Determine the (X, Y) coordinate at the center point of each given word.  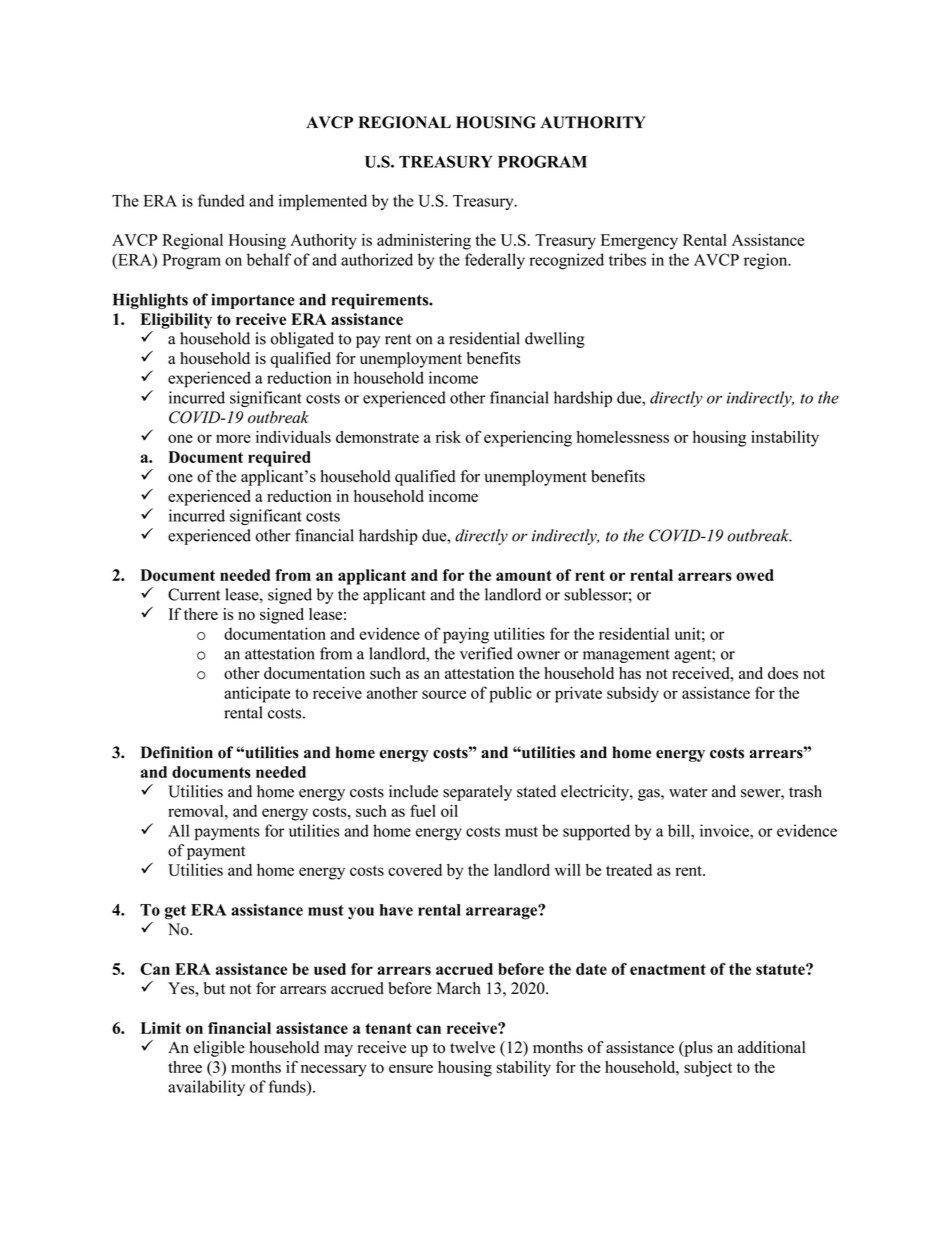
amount (524, 575)
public (510, 694)
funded (221, 200)
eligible (219, 1049)
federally (495, 261)
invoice (725, 830)
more (233, 438)
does (783, 673)
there (201, 614)
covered (415, 870)
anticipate (257, 694)
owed (755, 575)
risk (448, 437)
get (175, 912)
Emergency (639, 242)
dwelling (555, 340)
